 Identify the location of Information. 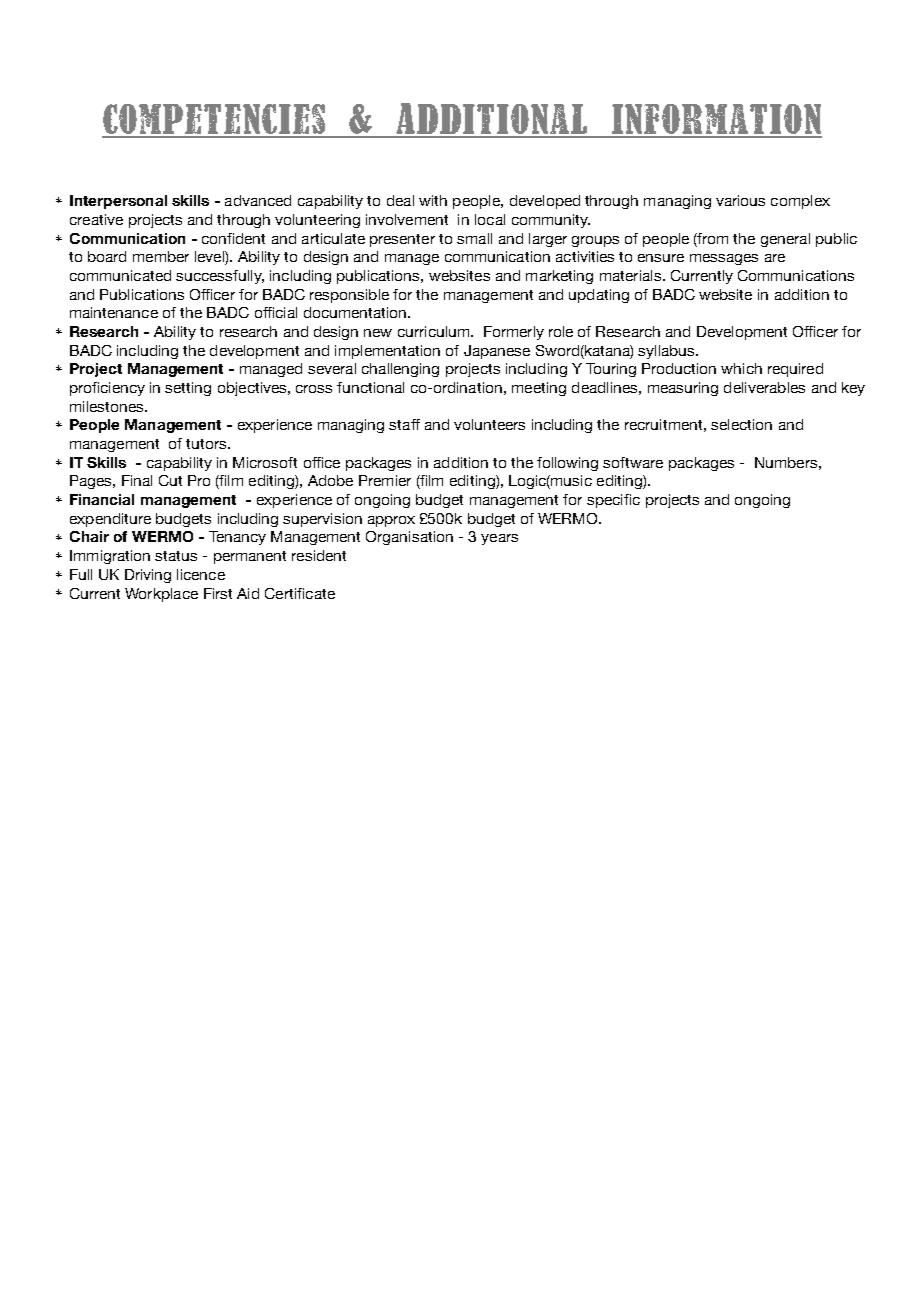
(716, 120).
